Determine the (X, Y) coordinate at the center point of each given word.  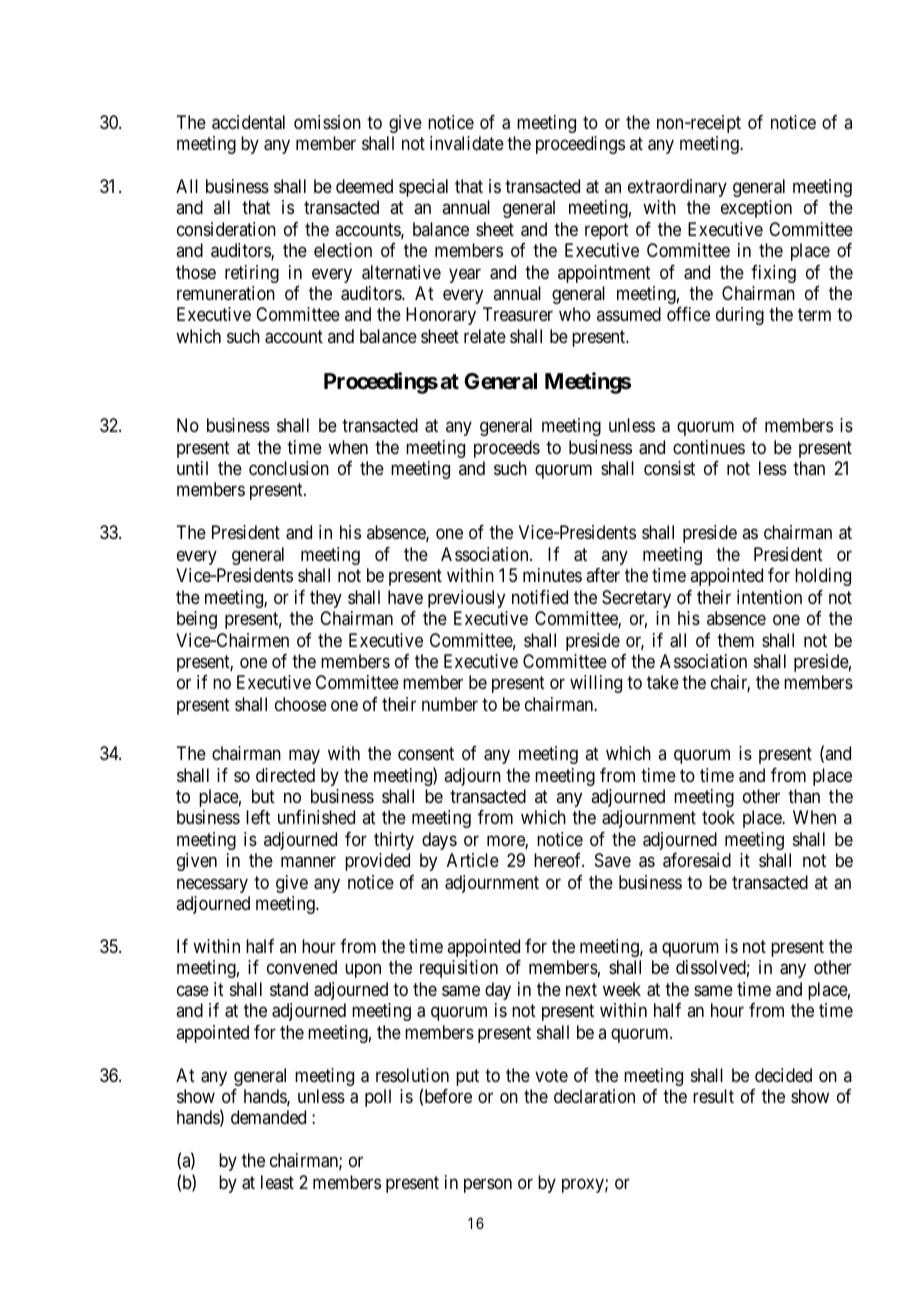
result (713, 1096)
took (718, 817)
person (488, 1185)
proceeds (507, 449)
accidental (248, 122)
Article (473, 860)
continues (709, 447)
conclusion (289, 468)
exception (756, 209)
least (277, 1182)
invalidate (467, 143)
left (258, 817)
